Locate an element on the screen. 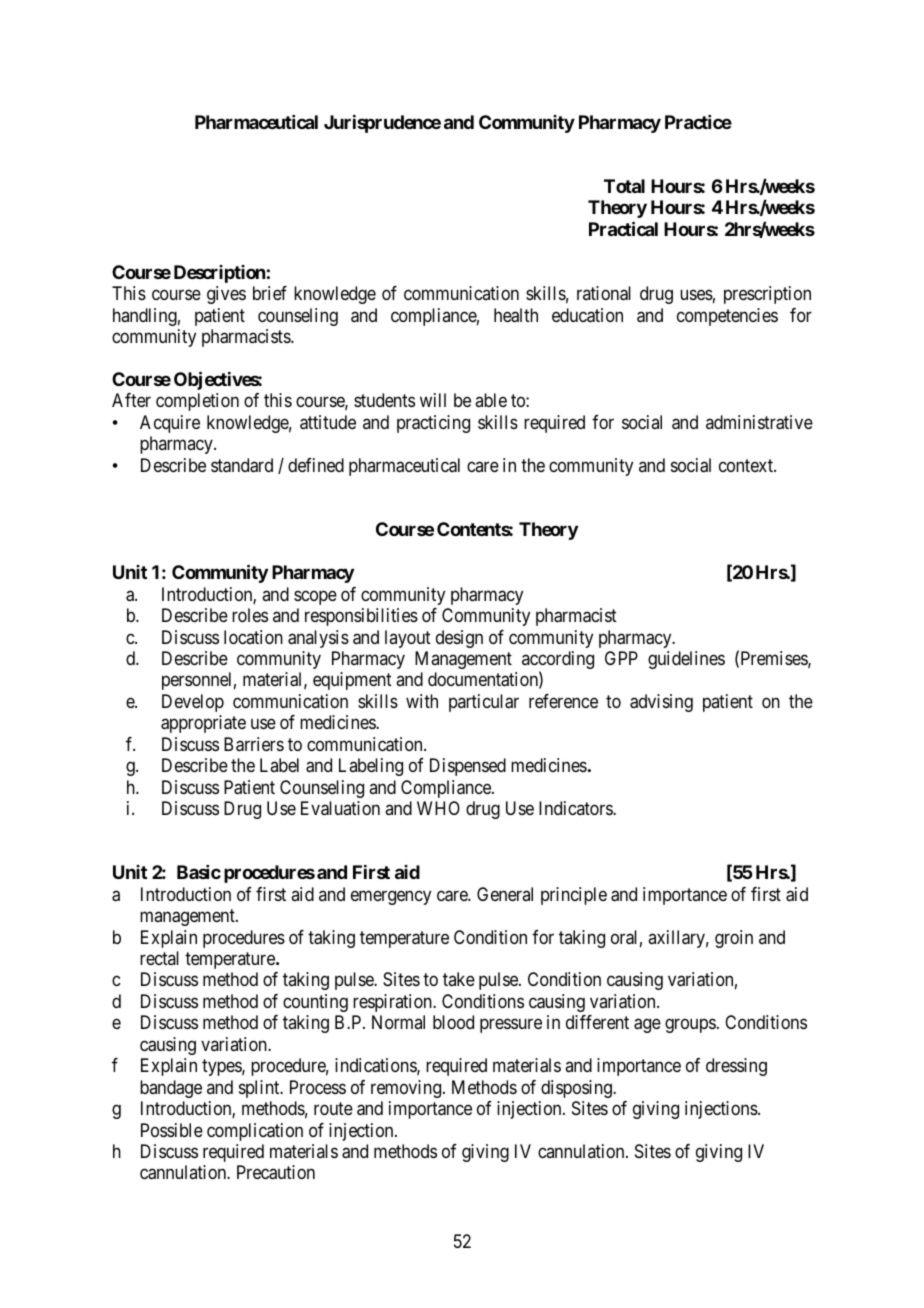 The image size is (924, 1308). Practical is located at coordinates (623, 228).
